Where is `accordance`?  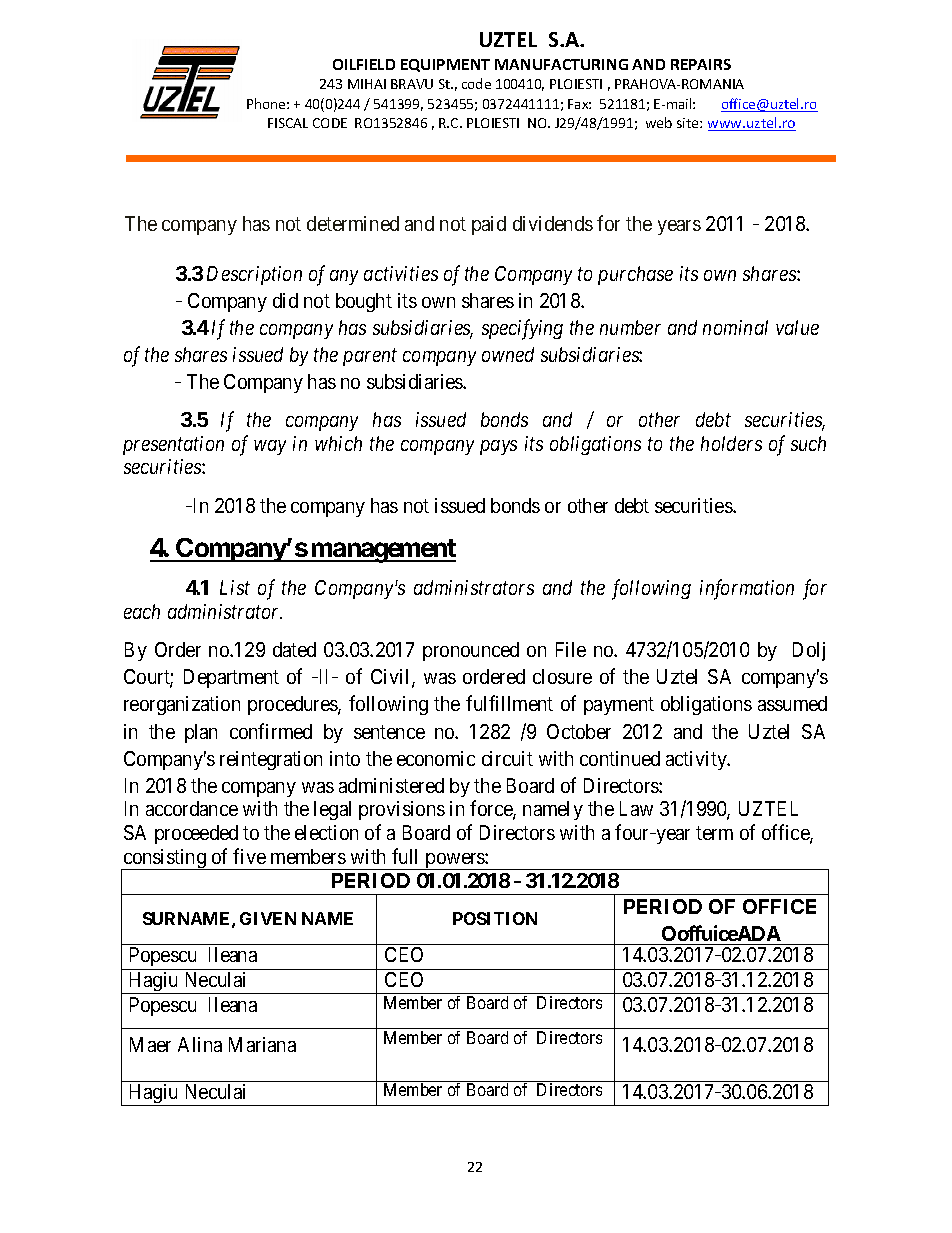
accordance is located at coordinates (192, 808).
